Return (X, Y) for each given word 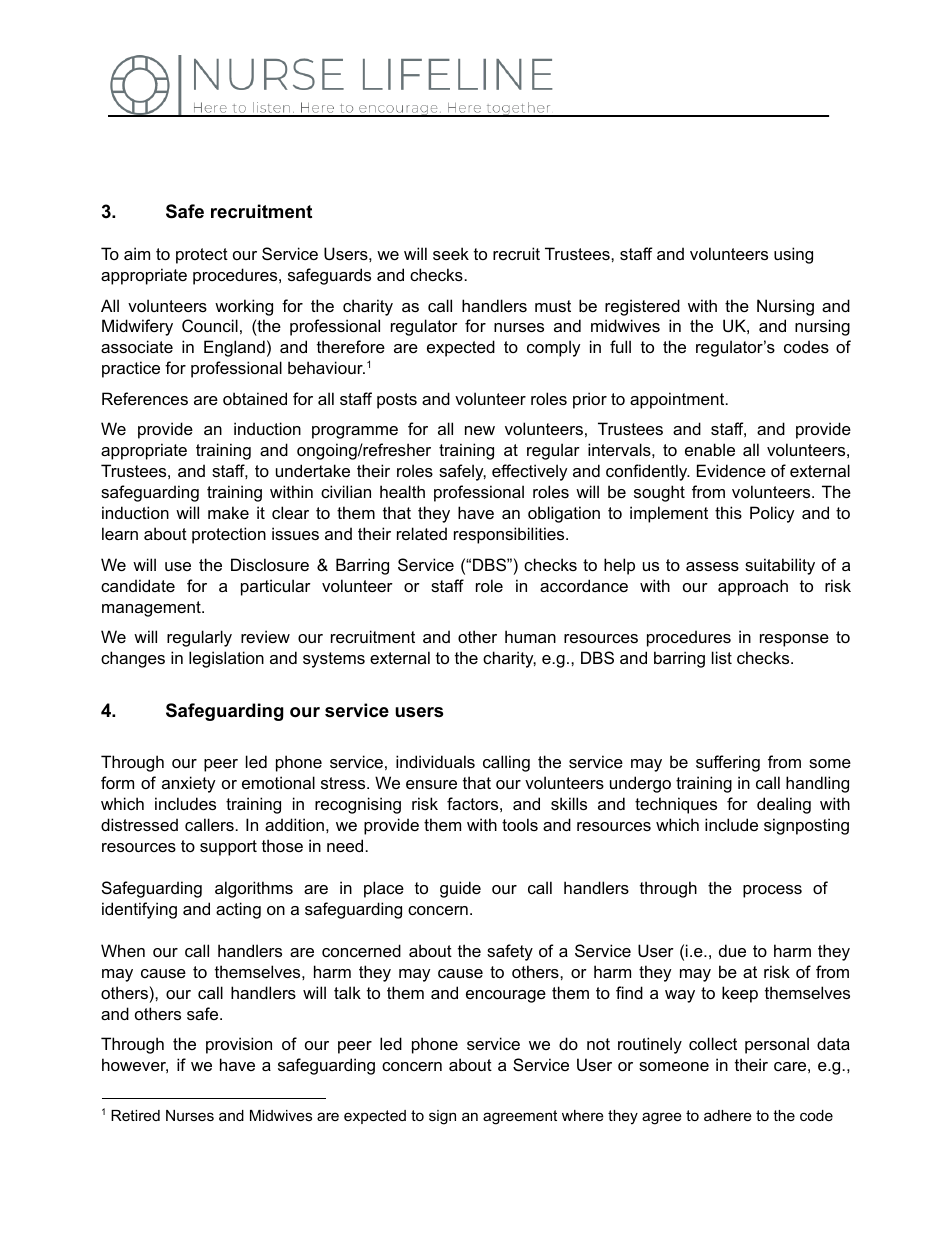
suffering (728, 763)
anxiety (189, 784)
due (732, 950)
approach (753, 587)
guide (460, 889)
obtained (255, 398)
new (480, 430)
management (152, 609)
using (793, 255)
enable (710, 449)
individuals (435, 761)
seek (451, 253)
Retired (135, 1115)
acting (238, 910)
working (244, 307)
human (530, 636)
